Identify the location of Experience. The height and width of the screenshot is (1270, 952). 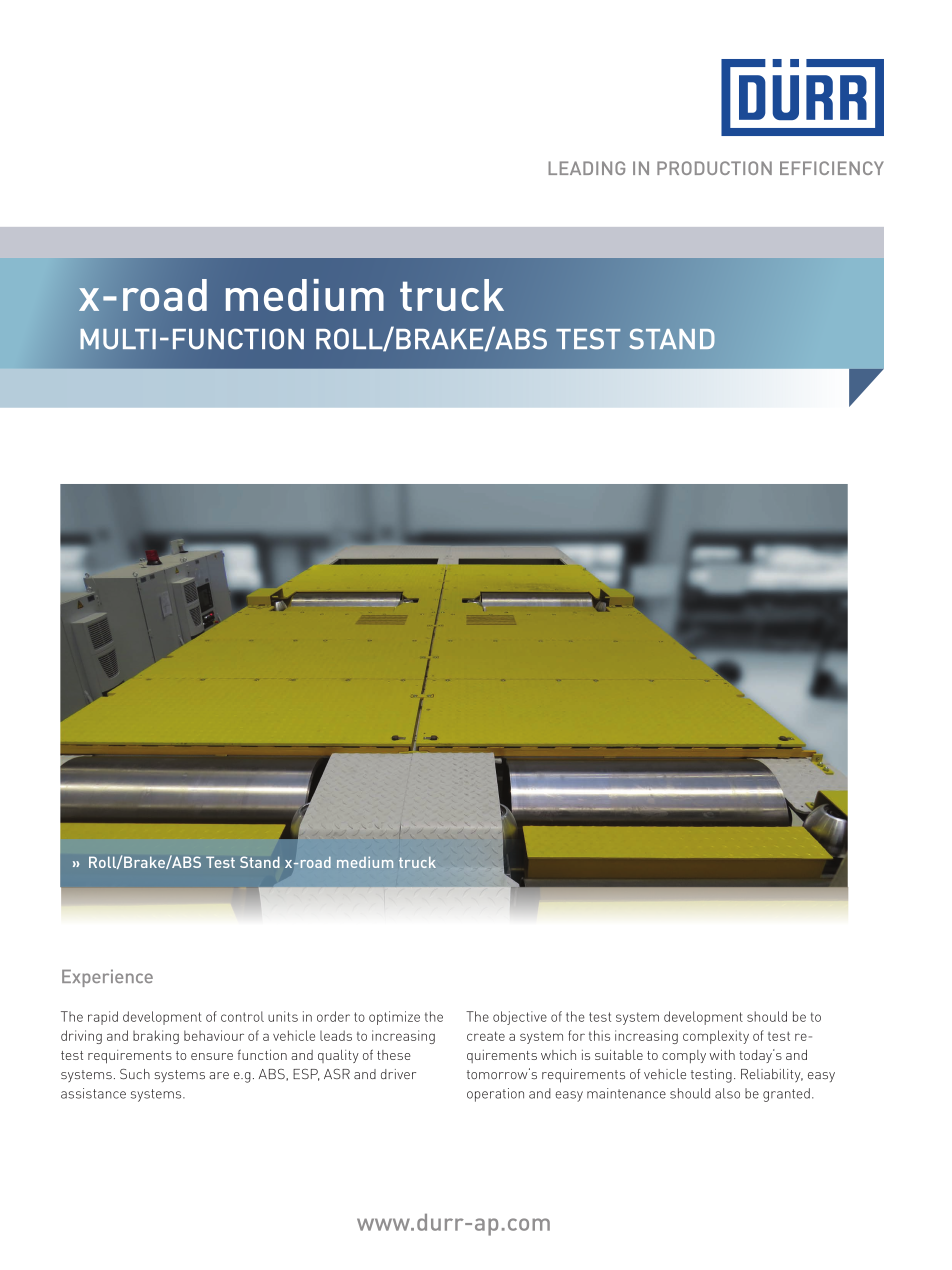
(107, 978).
